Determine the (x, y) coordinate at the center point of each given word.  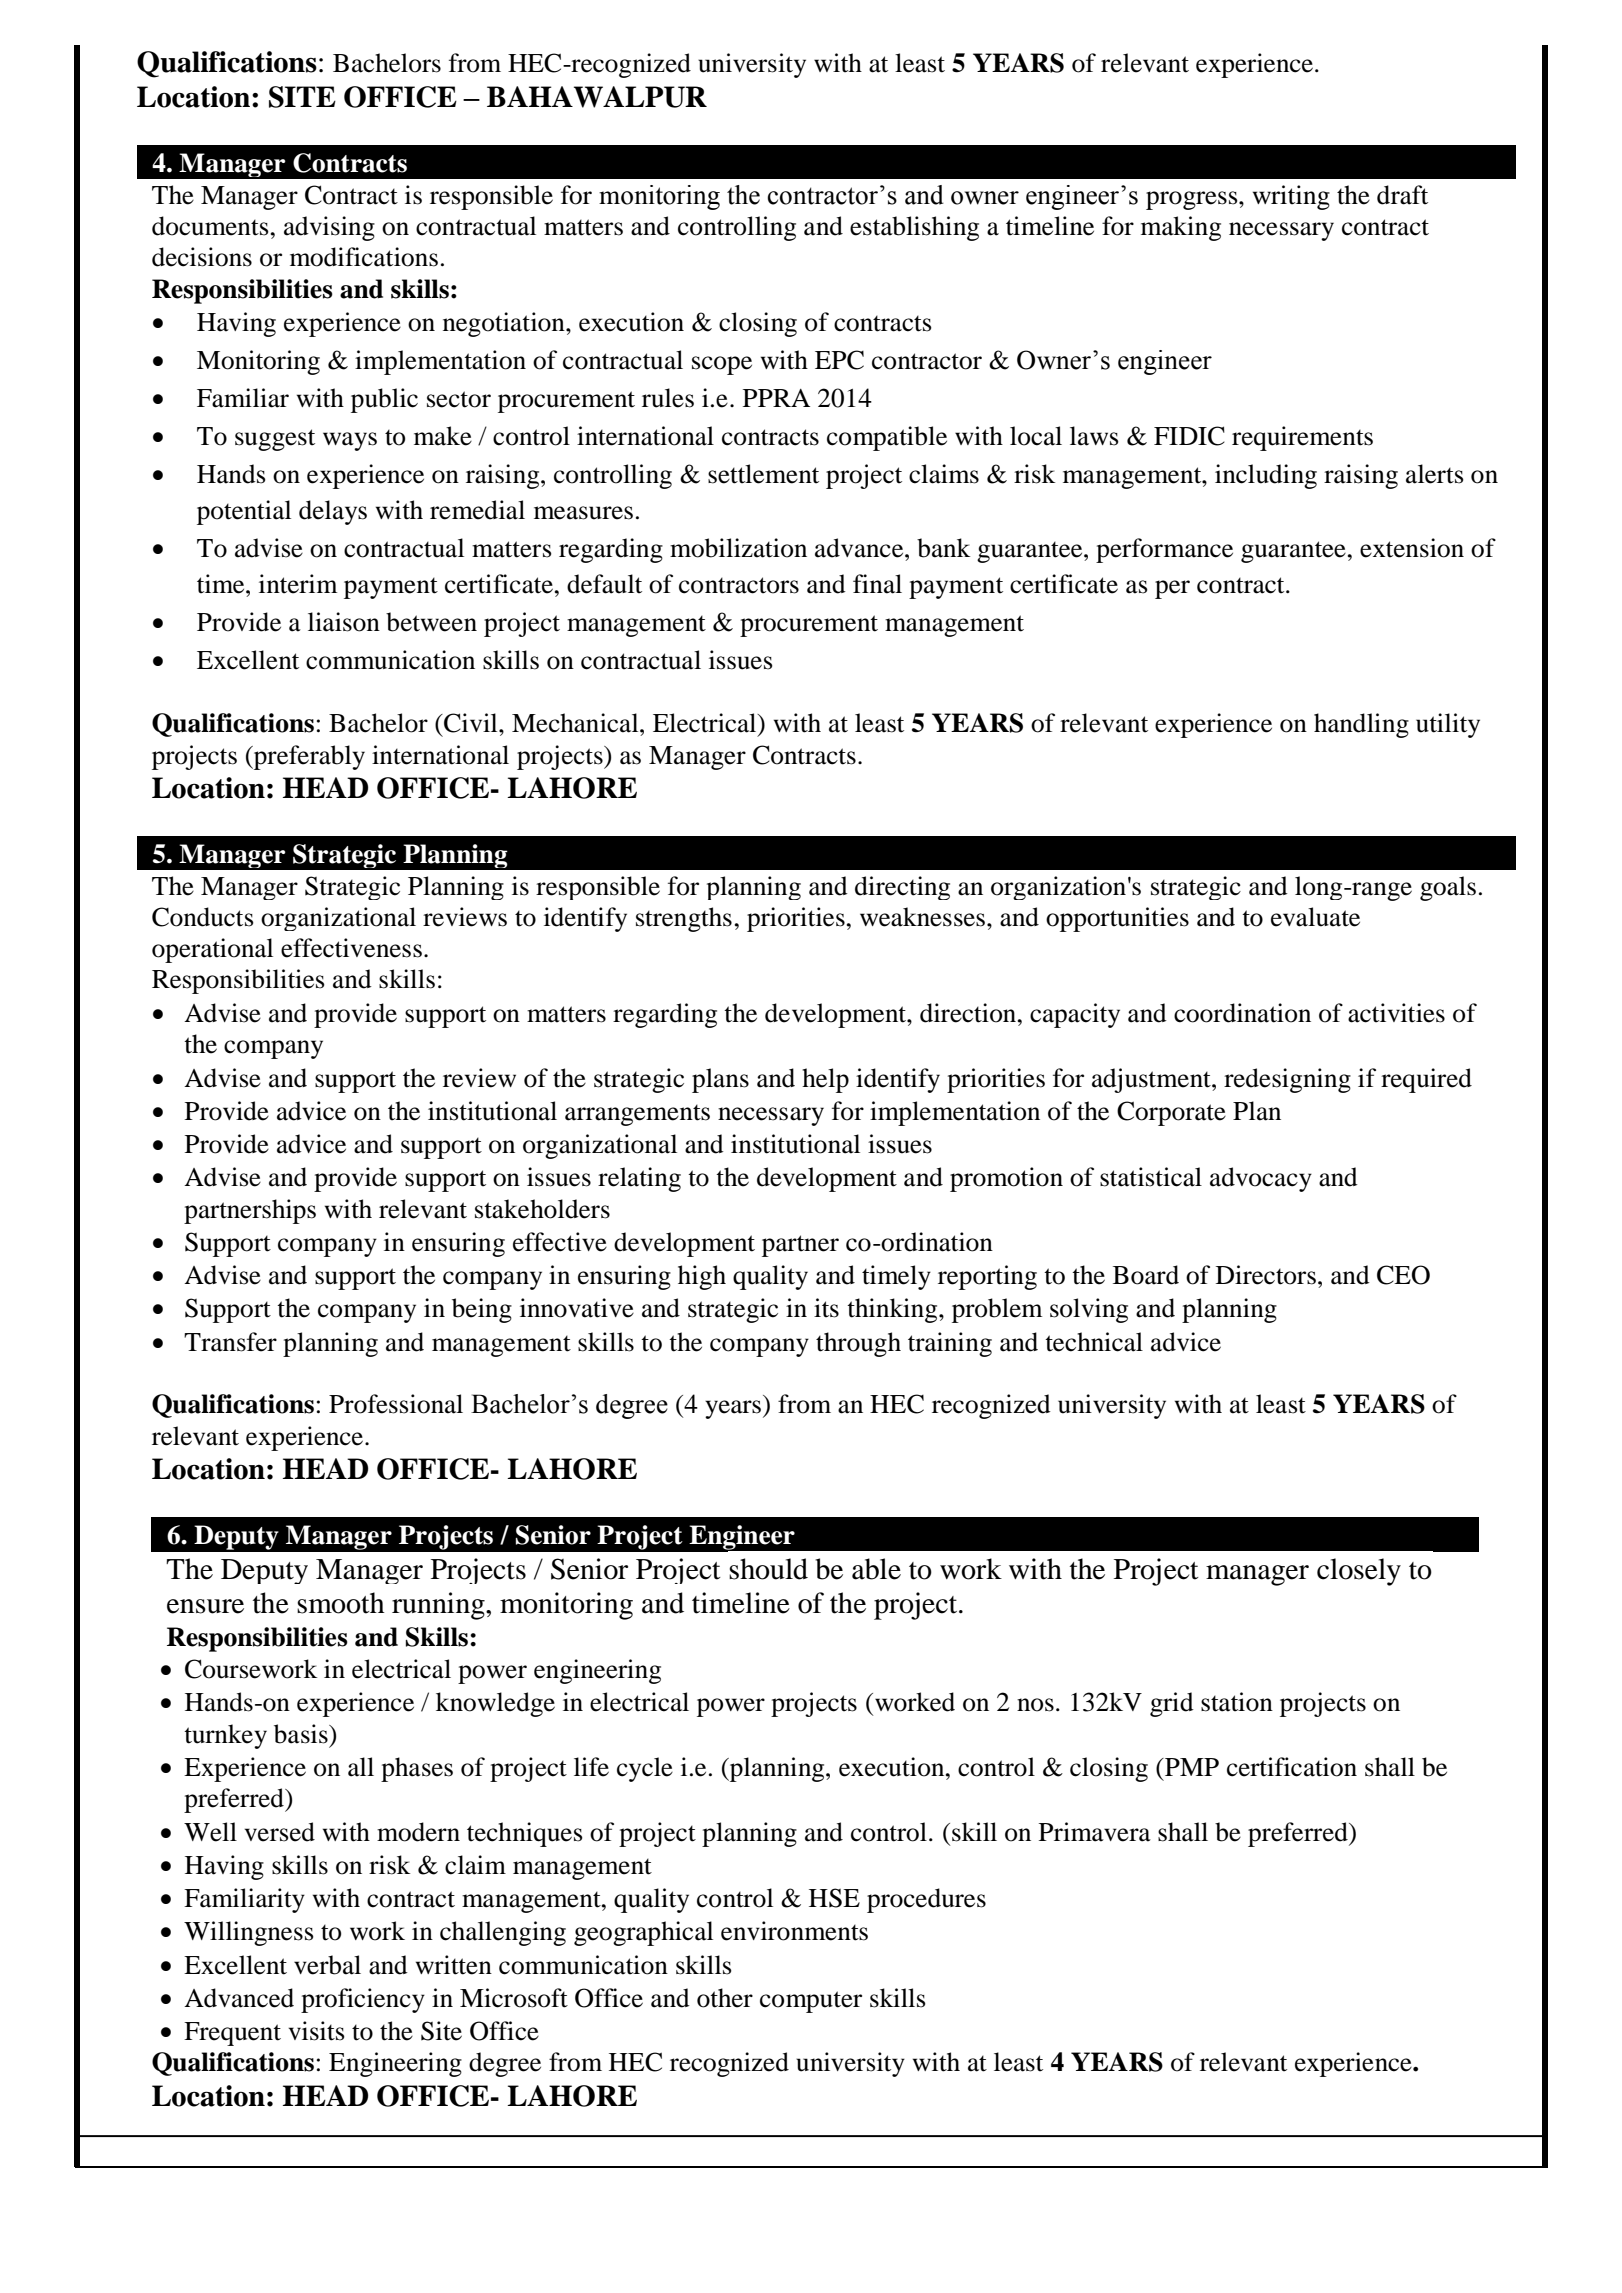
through (858, 1344)
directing (902, 888)
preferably (308, 757)
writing (1291, 197)
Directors (1266, 1275)
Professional (396, 1404)
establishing (914, 228)
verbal (327, 1965)
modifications (364, 257)
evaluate (1315, 917)
